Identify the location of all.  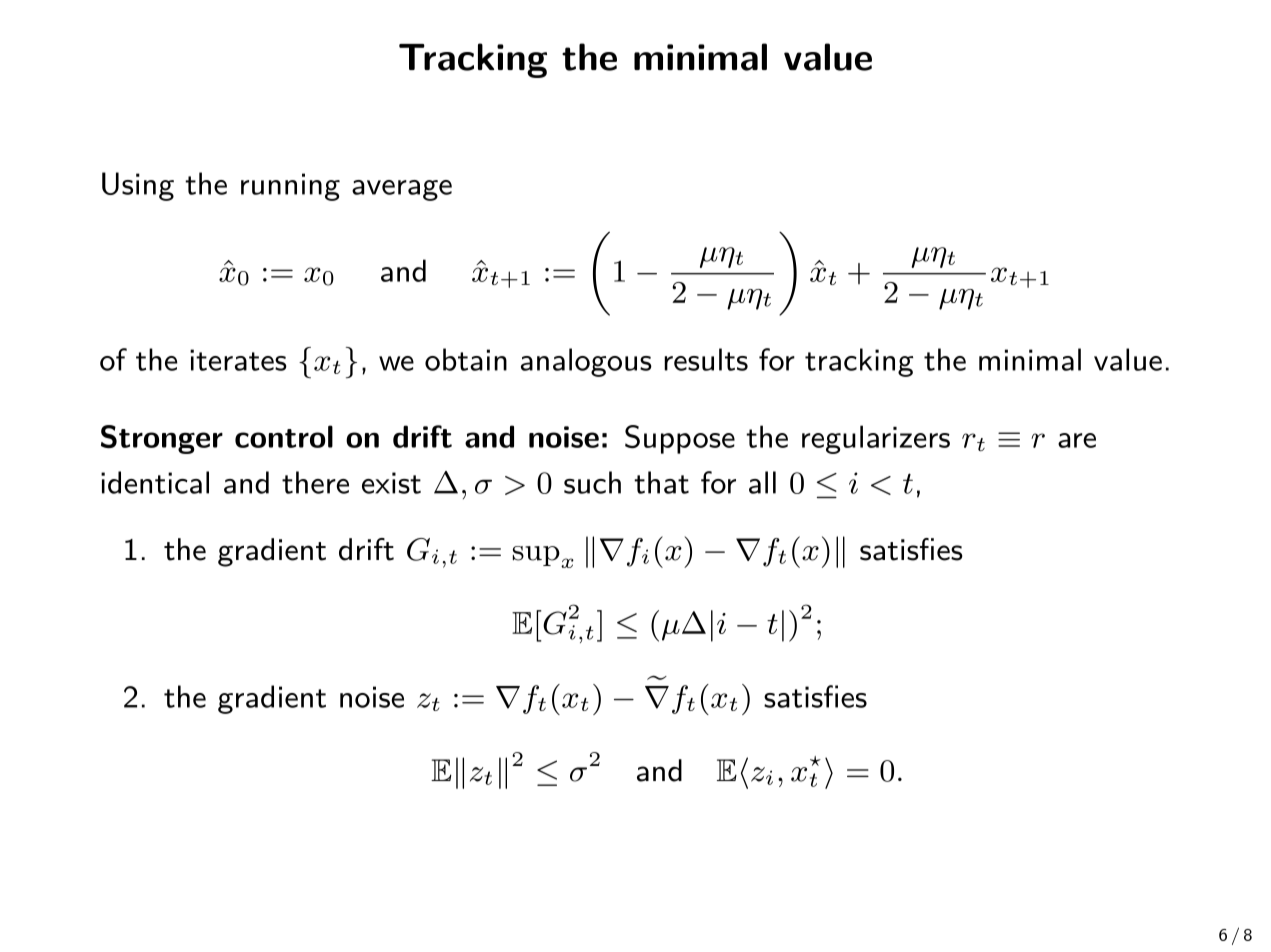
(762, 482).
